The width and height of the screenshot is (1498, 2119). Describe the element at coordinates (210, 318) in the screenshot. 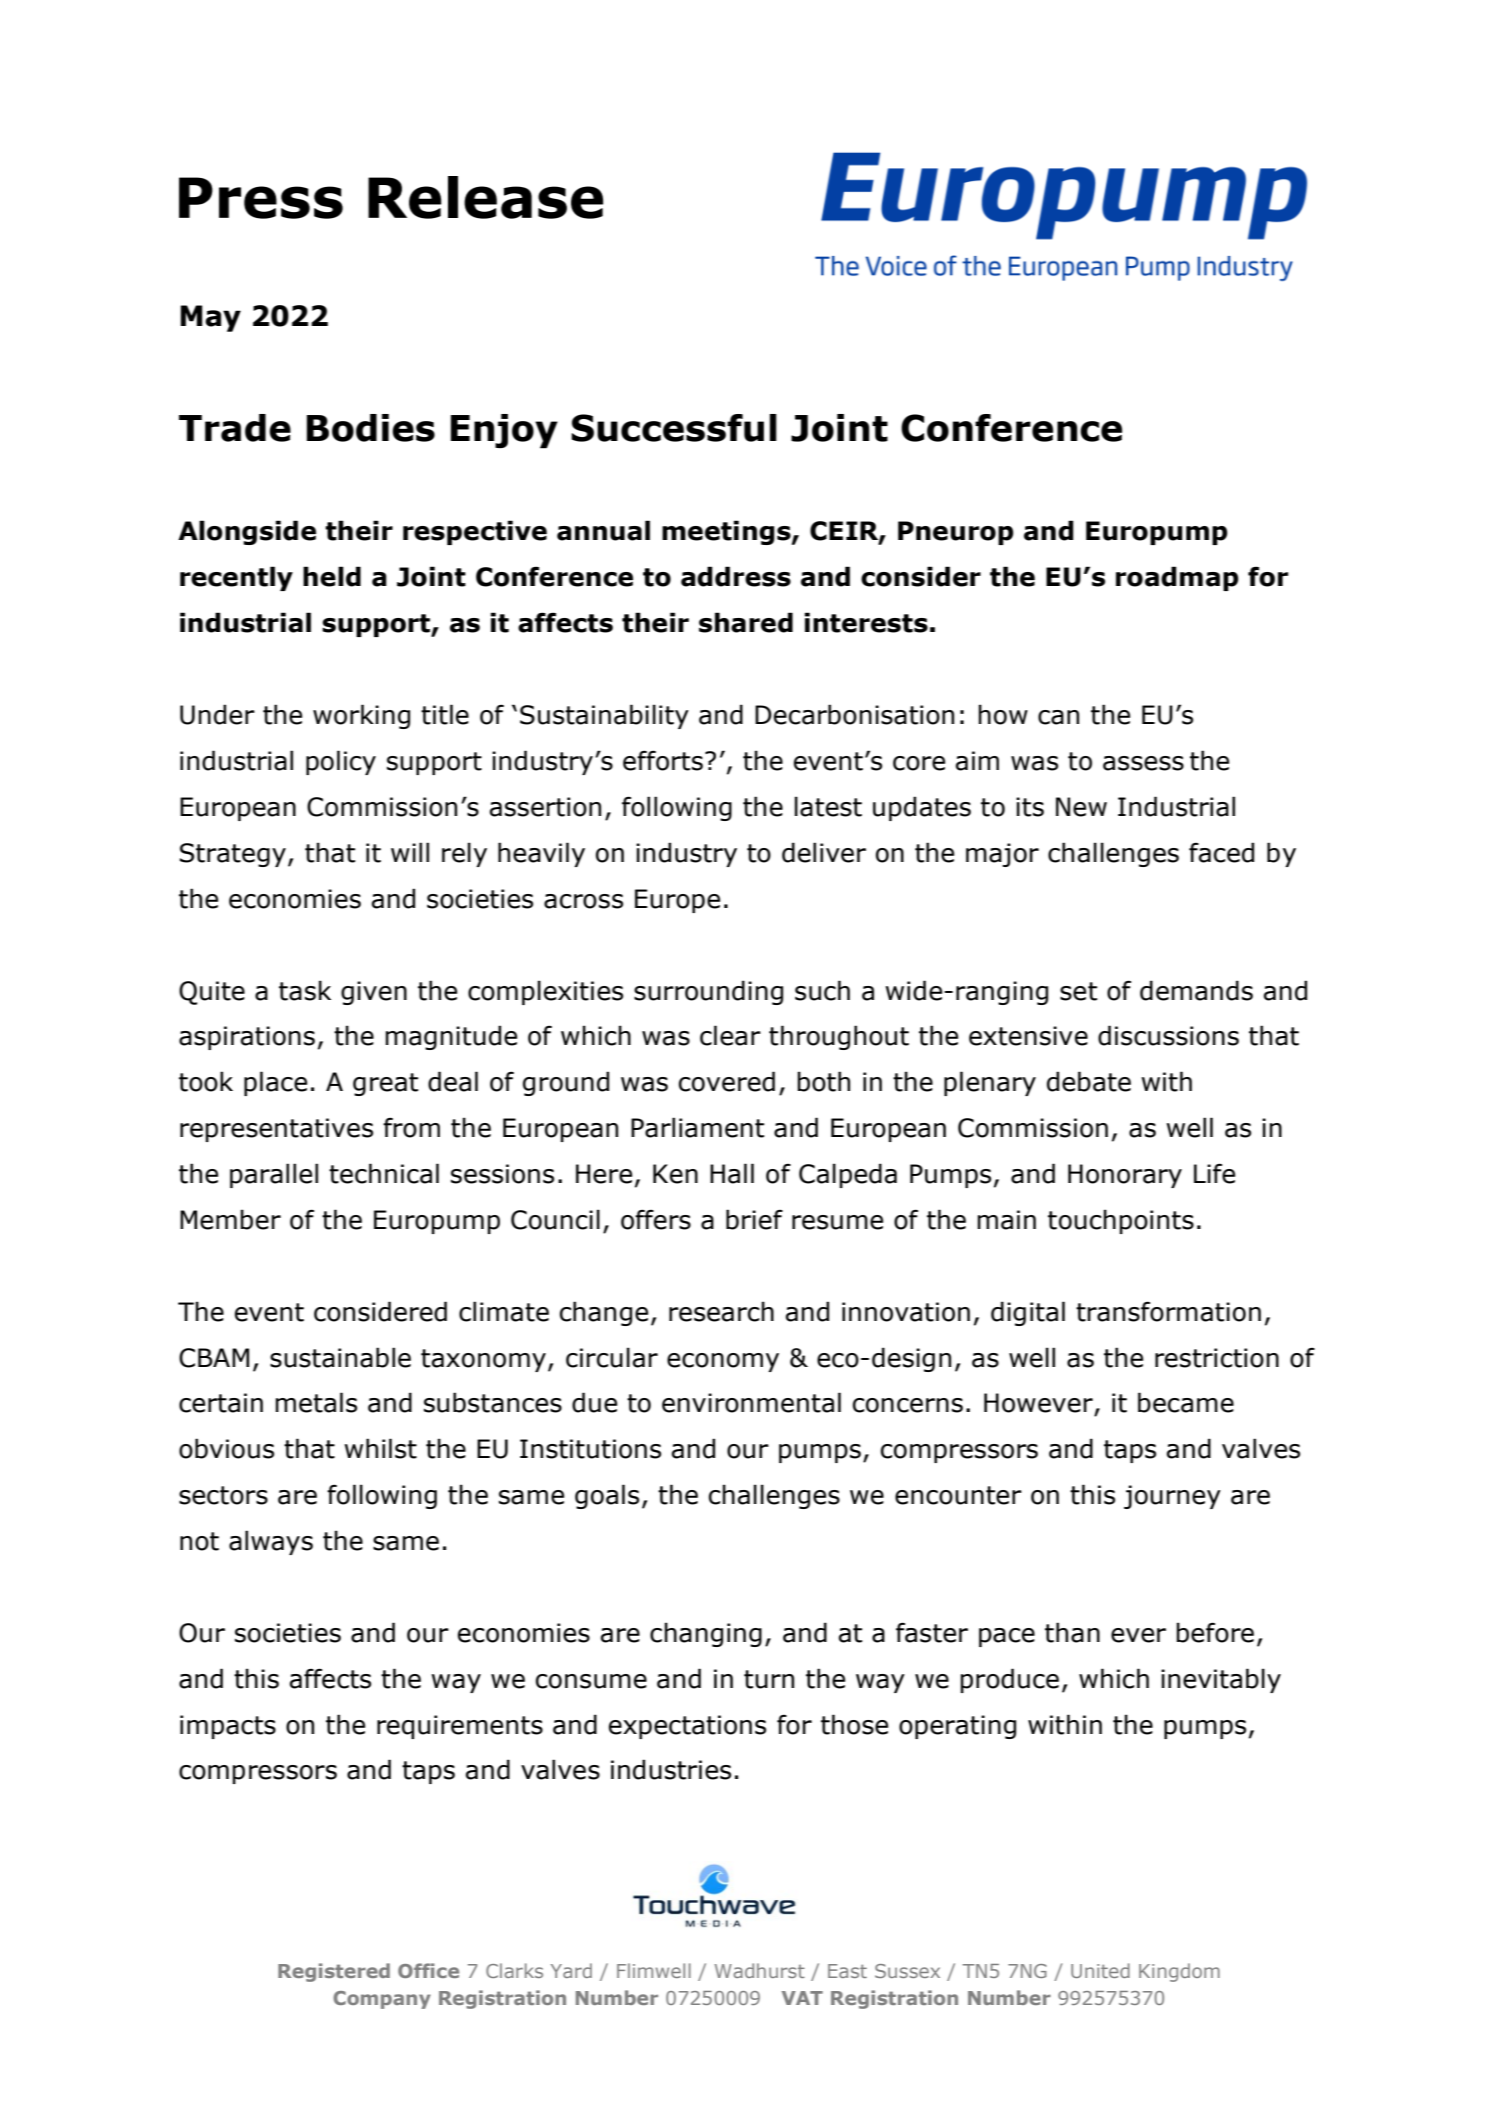

I see `May` at that location.
